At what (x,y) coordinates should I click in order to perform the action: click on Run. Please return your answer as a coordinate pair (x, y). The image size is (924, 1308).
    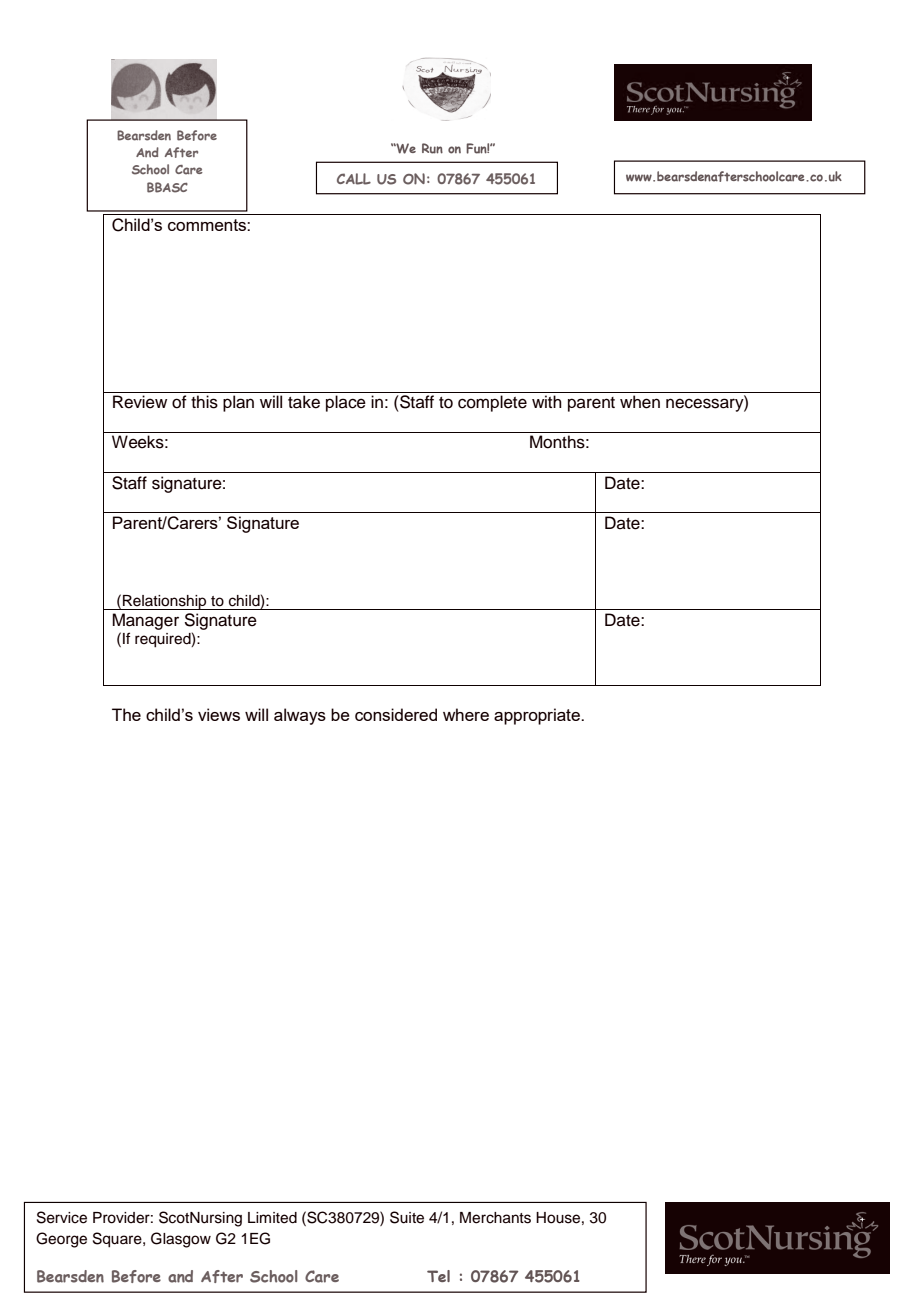
    Looking at the image, I should click on (432, 148).
